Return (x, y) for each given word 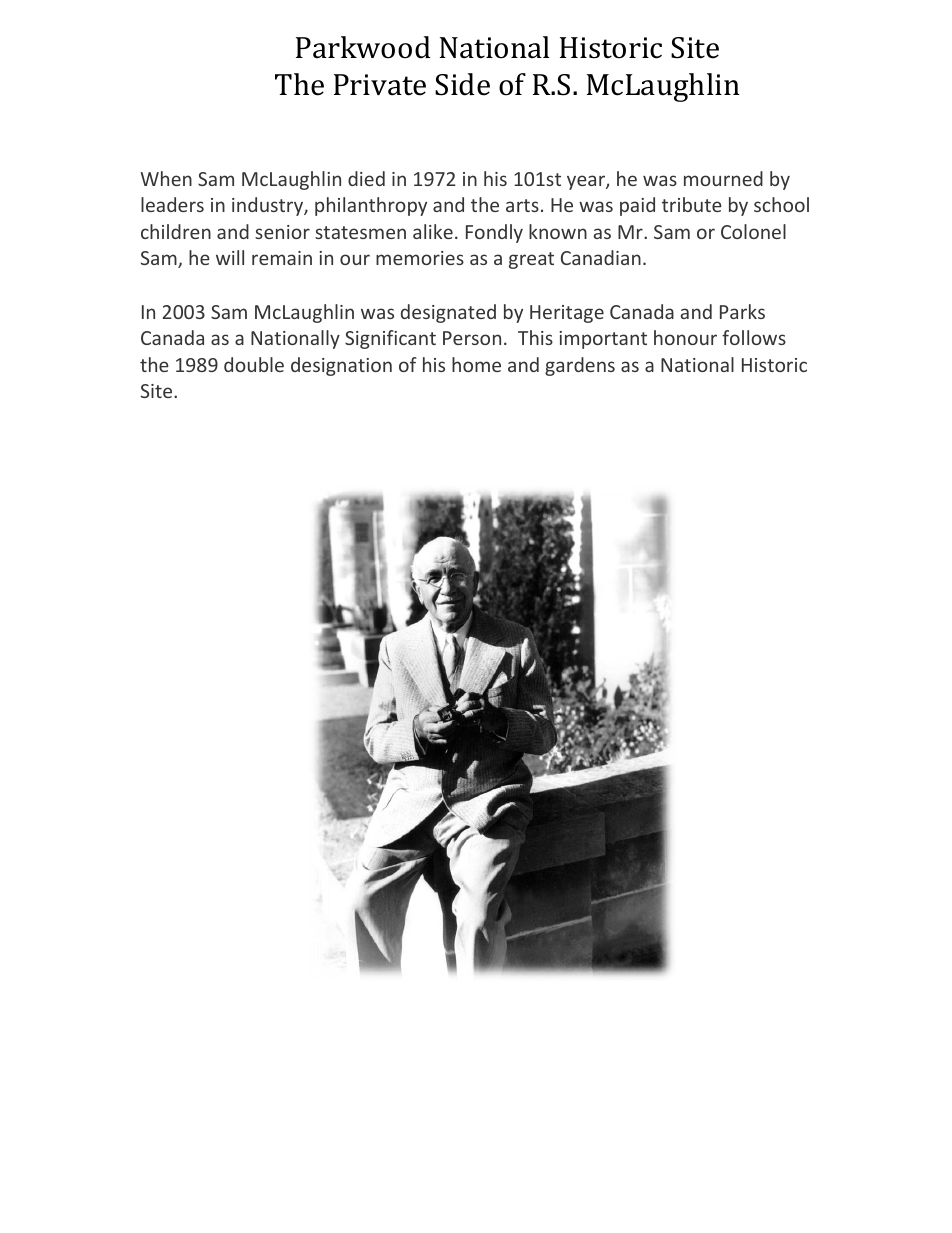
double (254, 364)
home (476, 364)
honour (685, 337)
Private (380, 85)
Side (462, 84)
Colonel (753, 231)
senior (282, 232)
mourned (723, 178)
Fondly (494, 233)
